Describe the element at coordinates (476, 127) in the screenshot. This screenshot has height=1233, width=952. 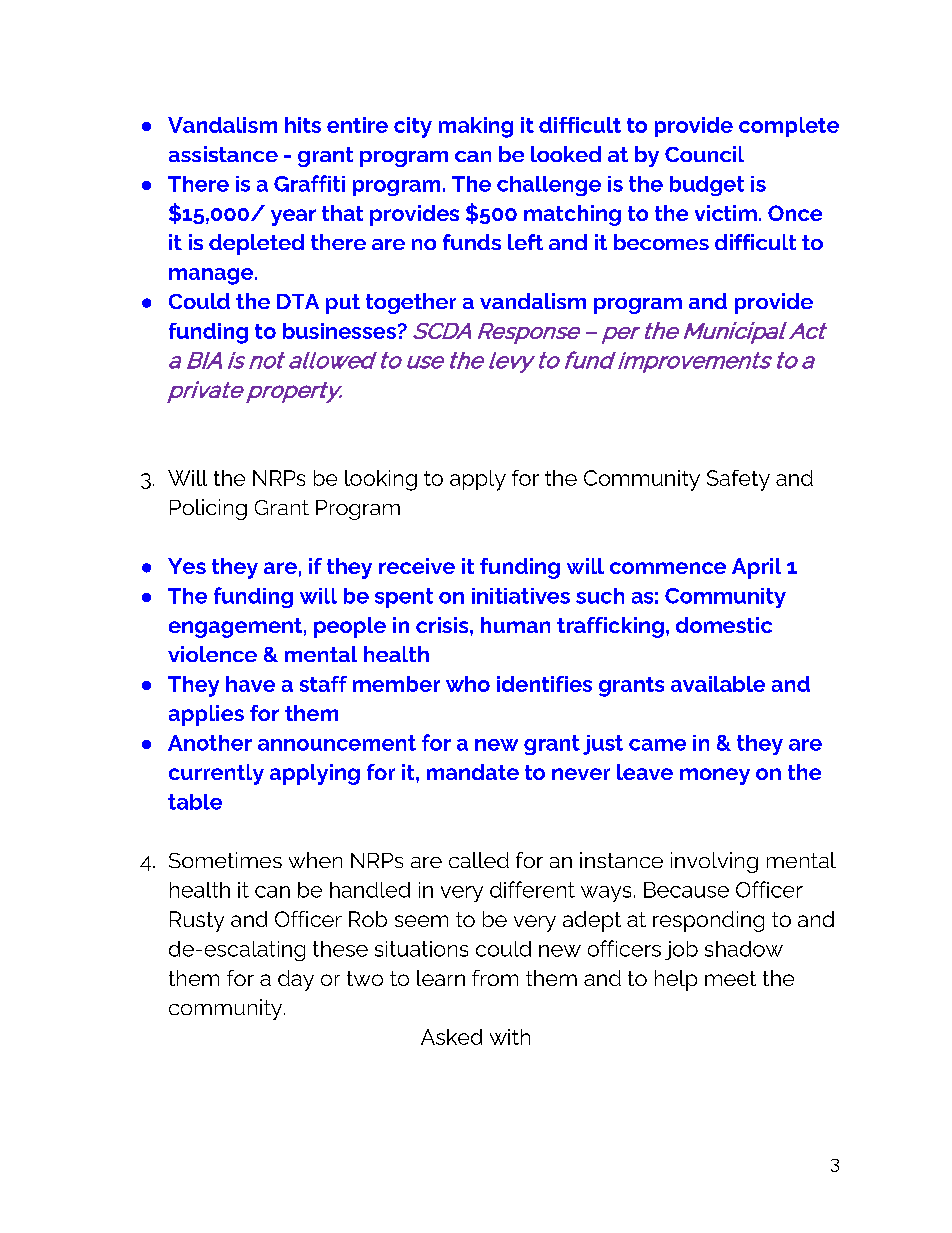
I see `making` at that location.
